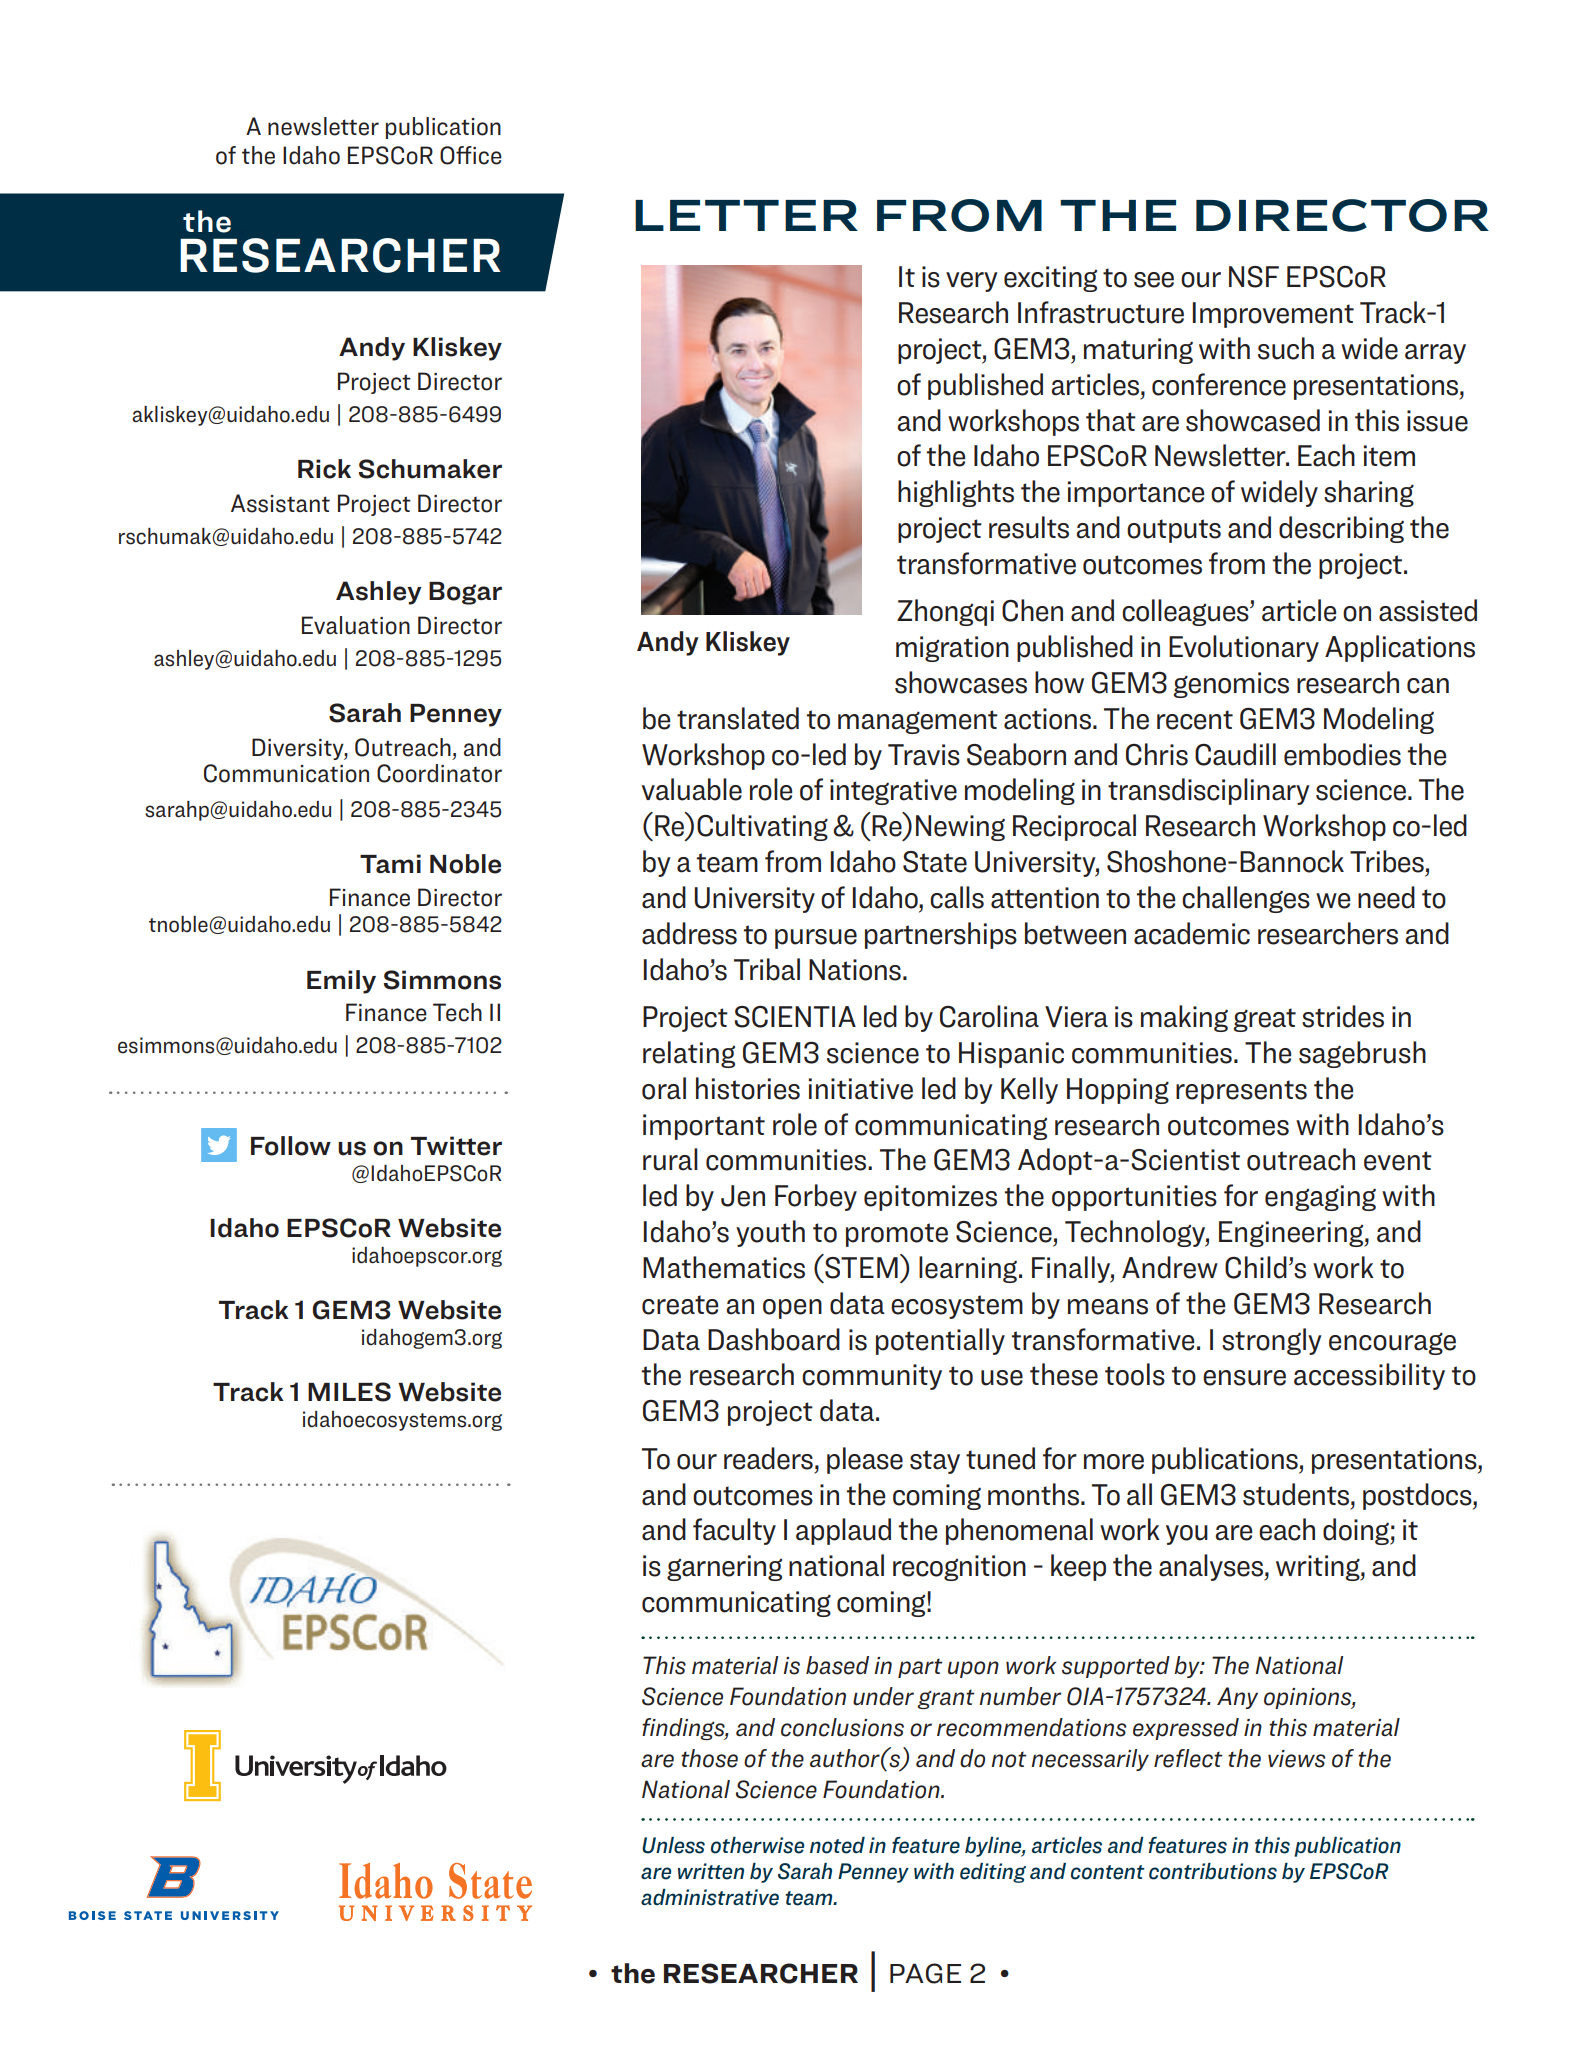 The height and width of the screenshot is (2056, 1589). What do you see at coordinates (1362, 1054) in the screenshot?
I see `sagebrush` at bounding box center [1362, 1054].
